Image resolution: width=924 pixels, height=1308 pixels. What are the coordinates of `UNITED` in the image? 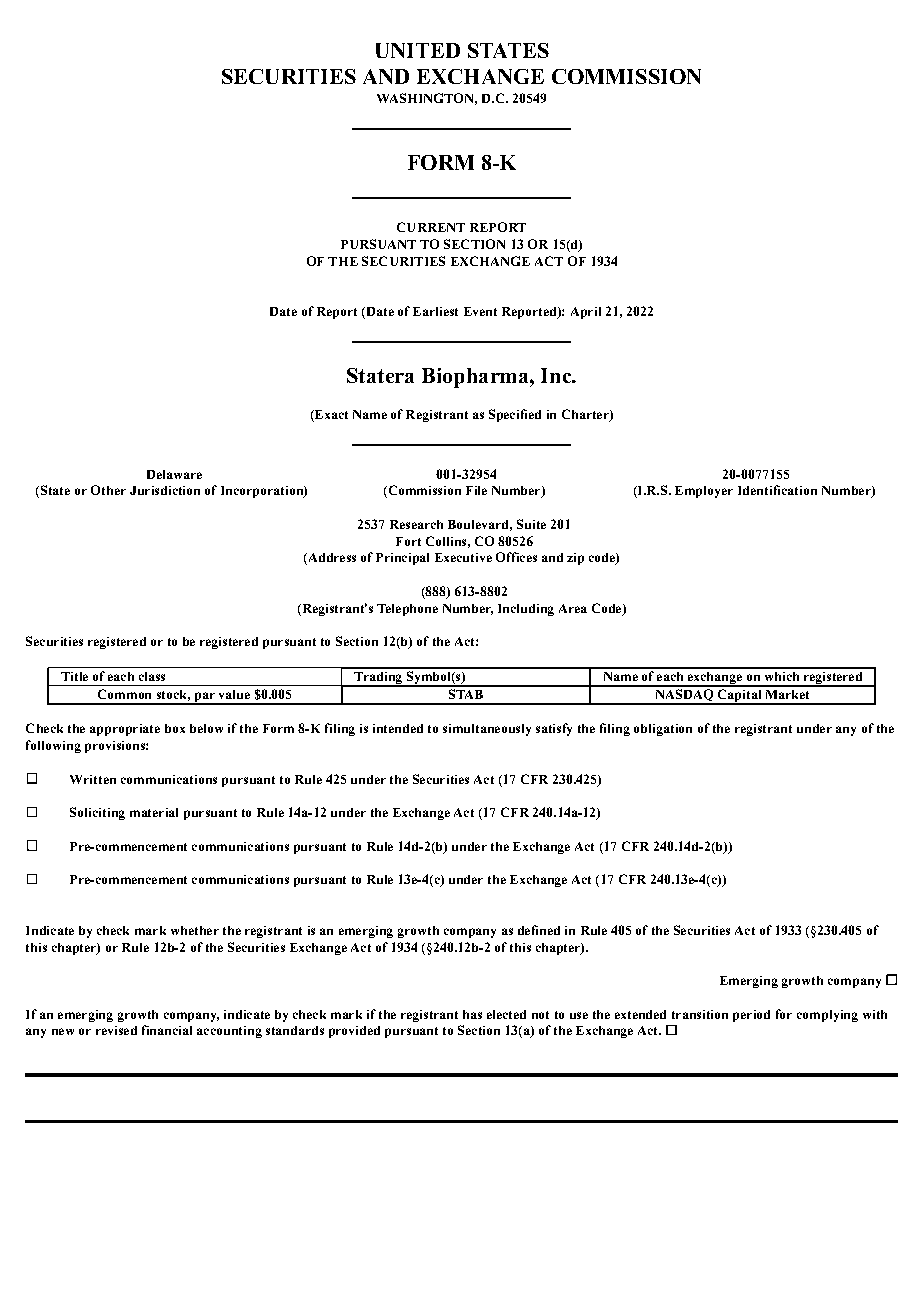 It's located at (418, 50).
